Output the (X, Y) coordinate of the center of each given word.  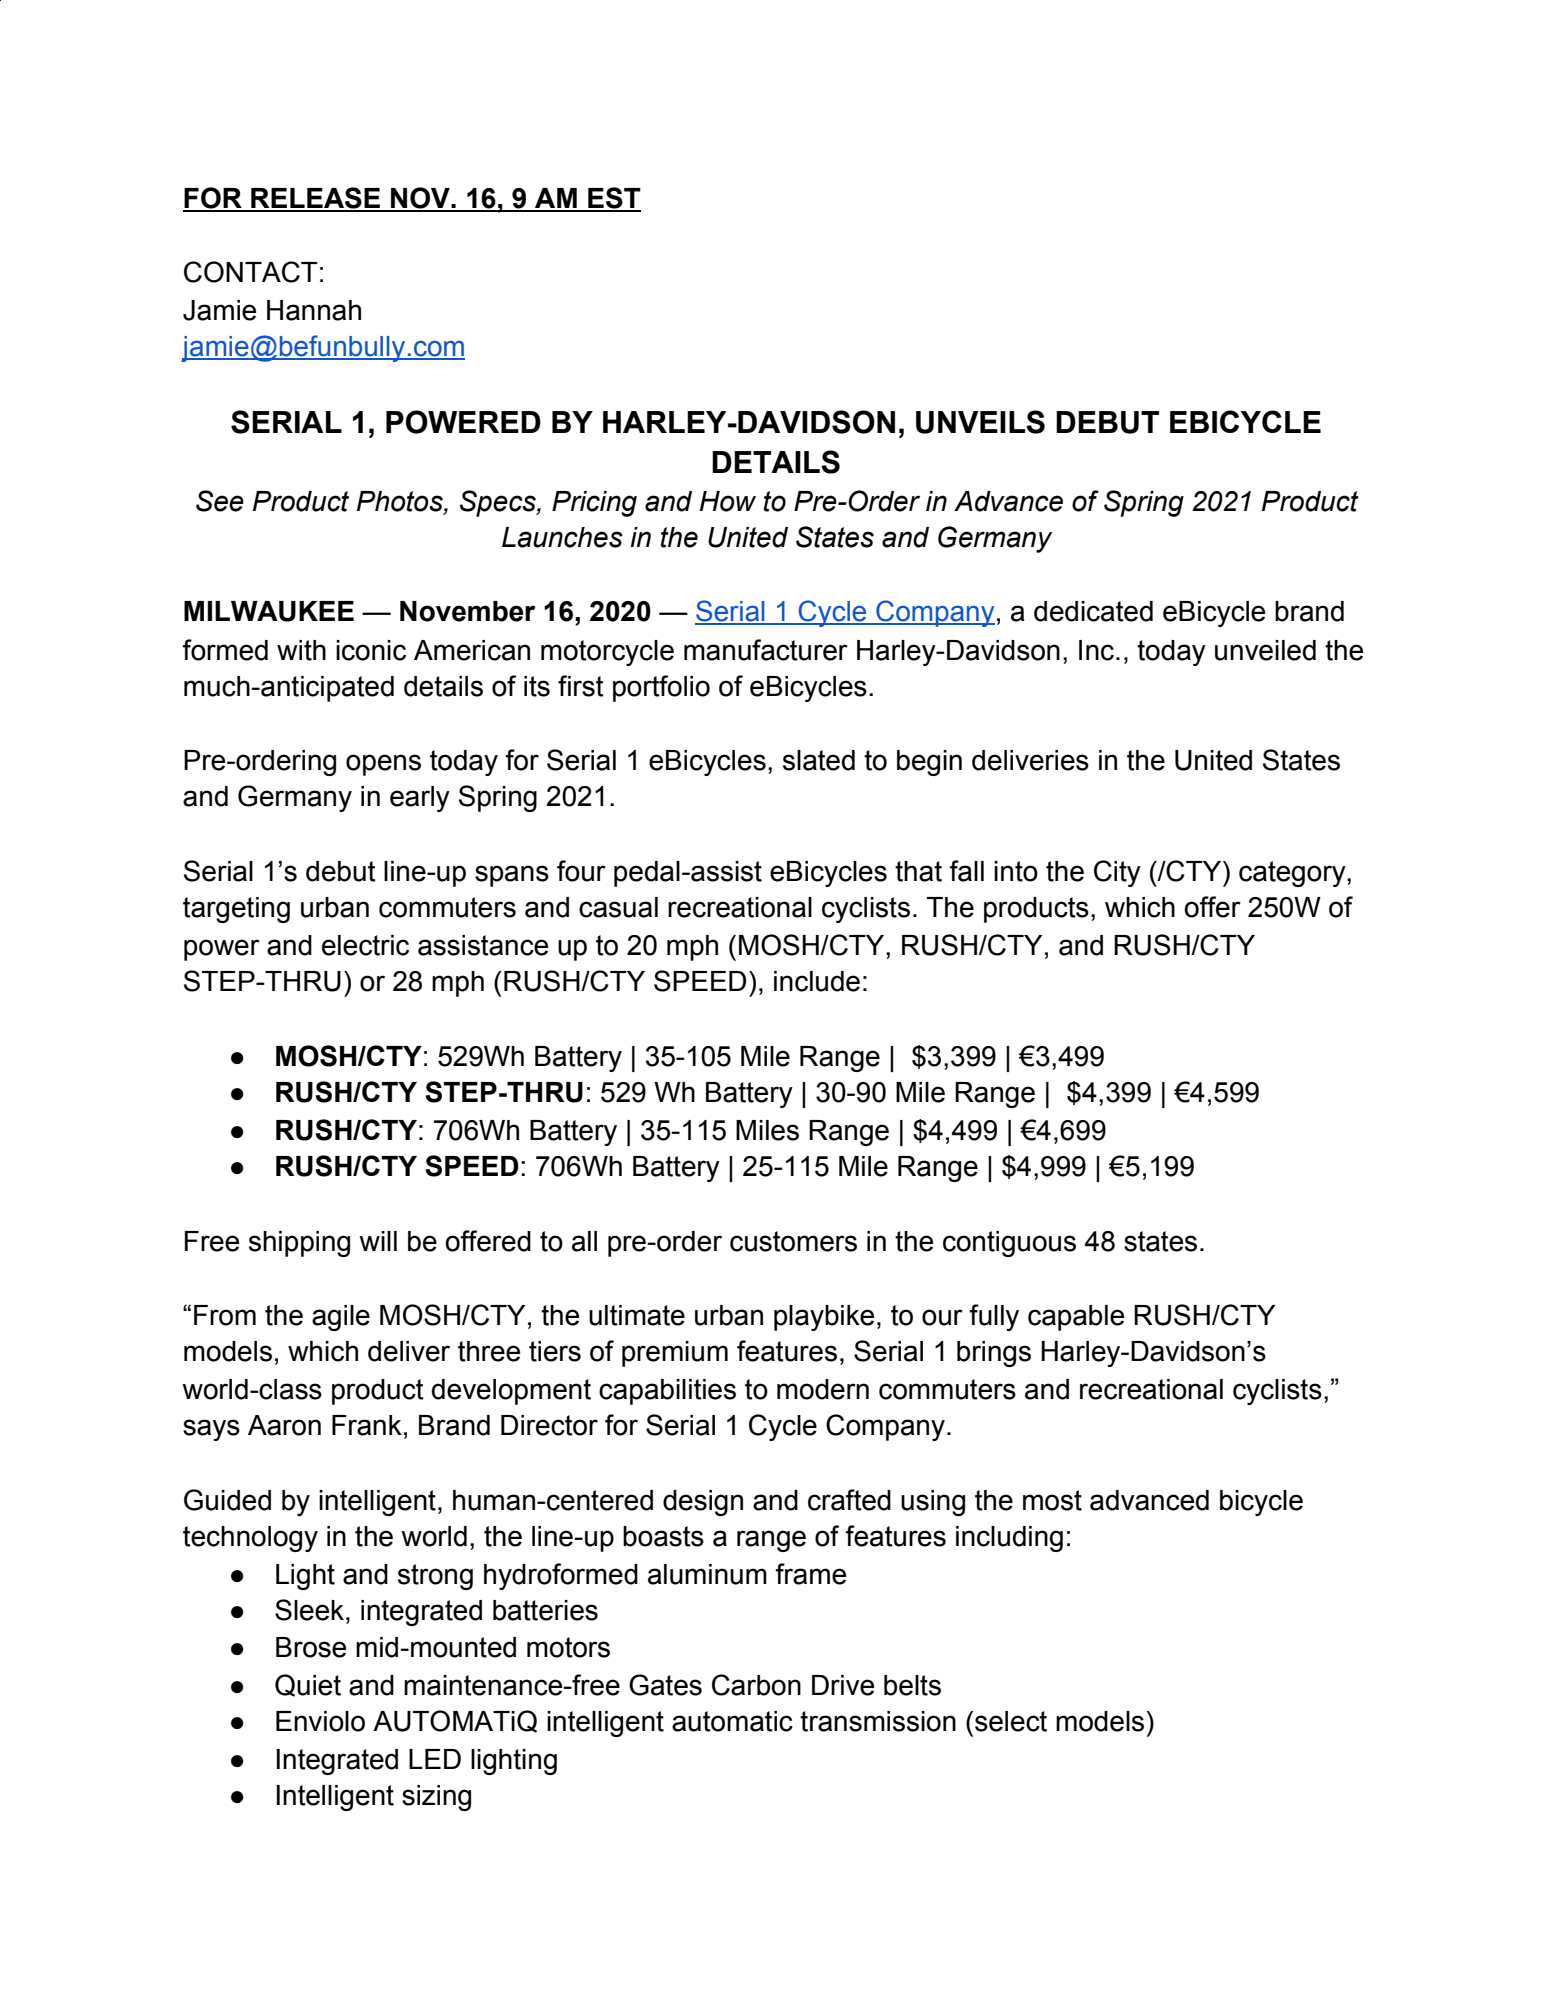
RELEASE (316, 199)
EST (613, 199)
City (1117, 873)
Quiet (308, 1685)
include (817, 981)
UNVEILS (980, 422)
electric (365, 945)
